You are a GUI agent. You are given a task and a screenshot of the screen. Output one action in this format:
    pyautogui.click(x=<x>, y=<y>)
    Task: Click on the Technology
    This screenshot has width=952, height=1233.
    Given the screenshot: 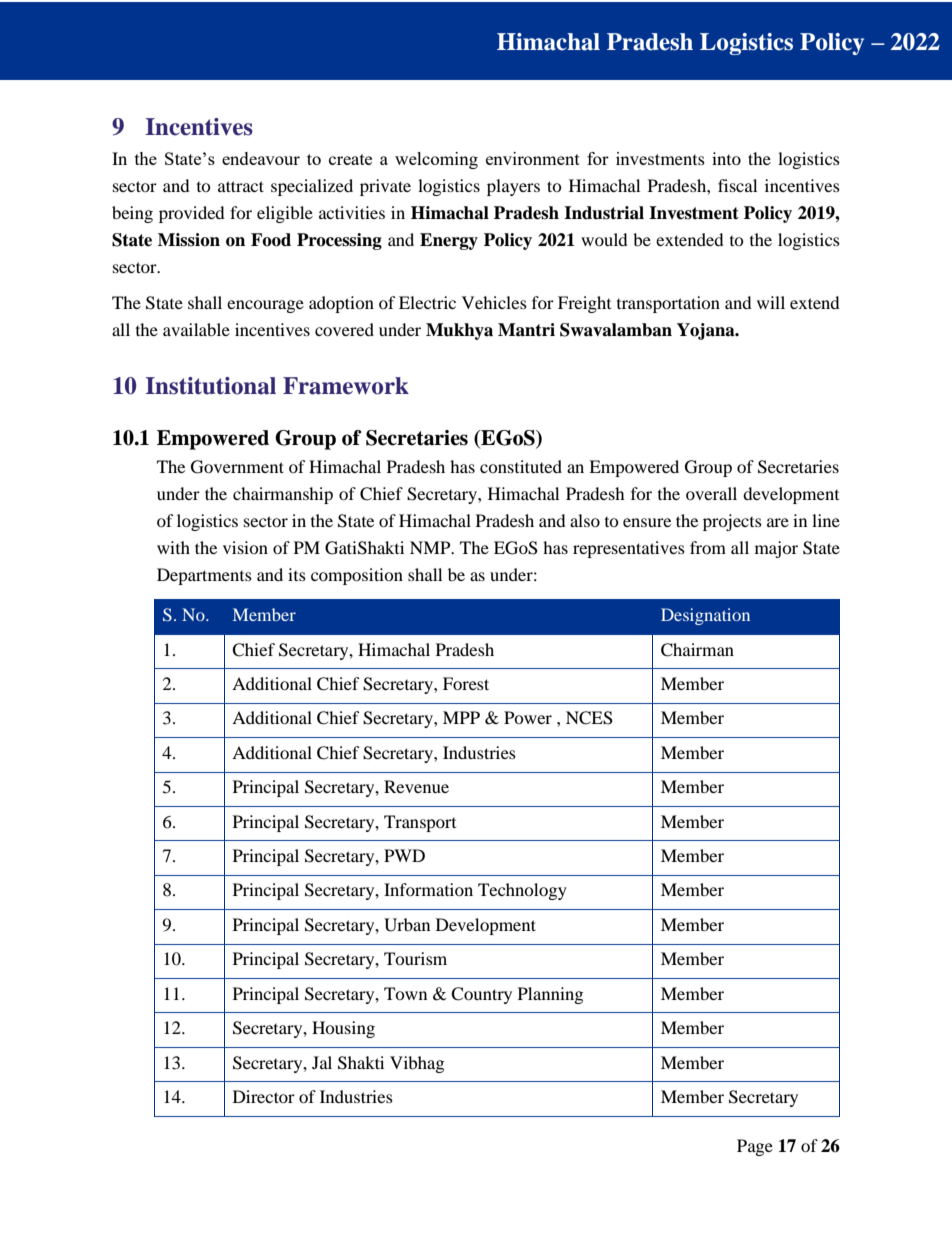 What is the action you would take?
    pyautogui.click(x=522, y=891)
